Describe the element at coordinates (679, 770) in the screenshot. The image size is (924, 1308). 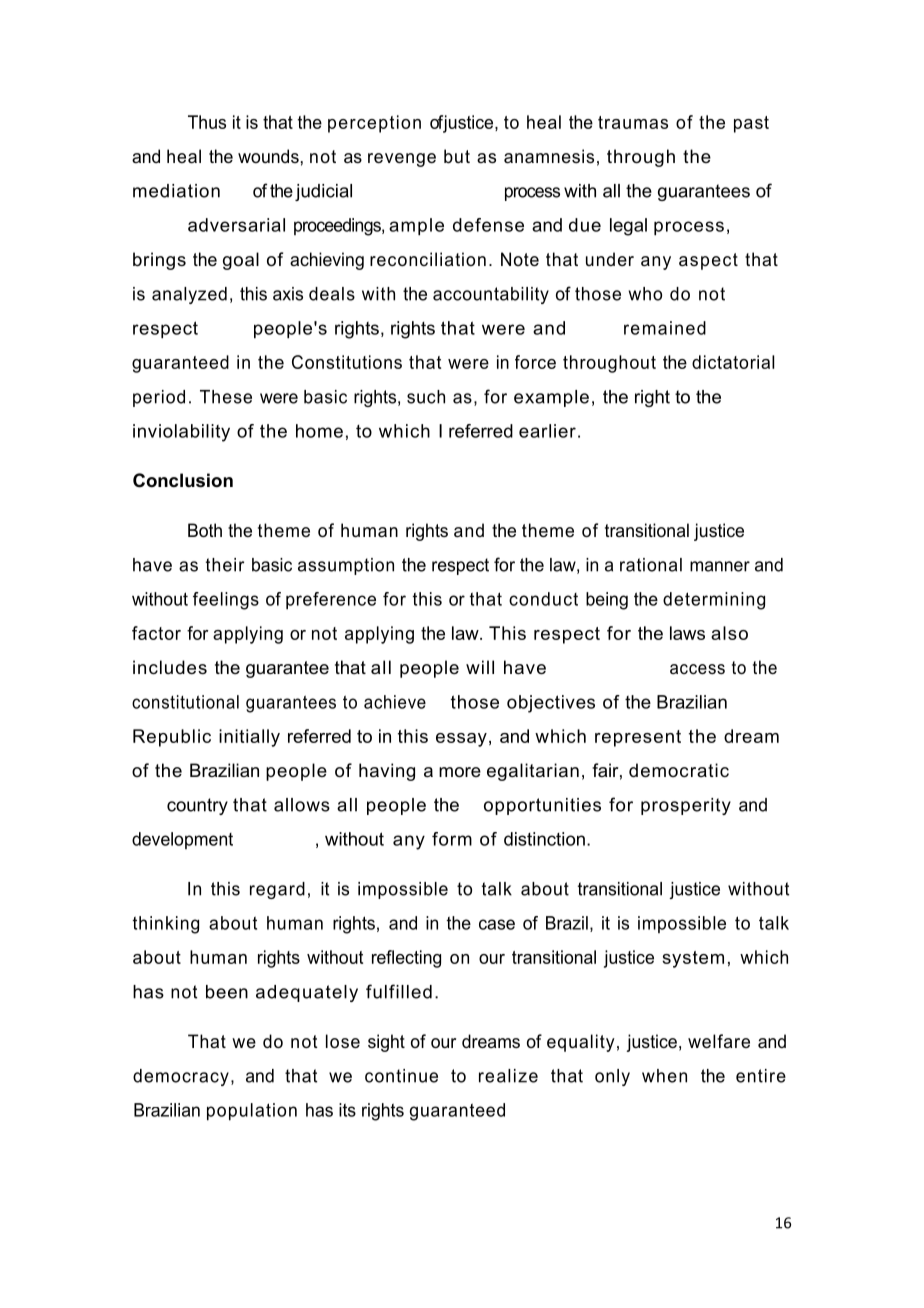
I see `democratic` at that location.
